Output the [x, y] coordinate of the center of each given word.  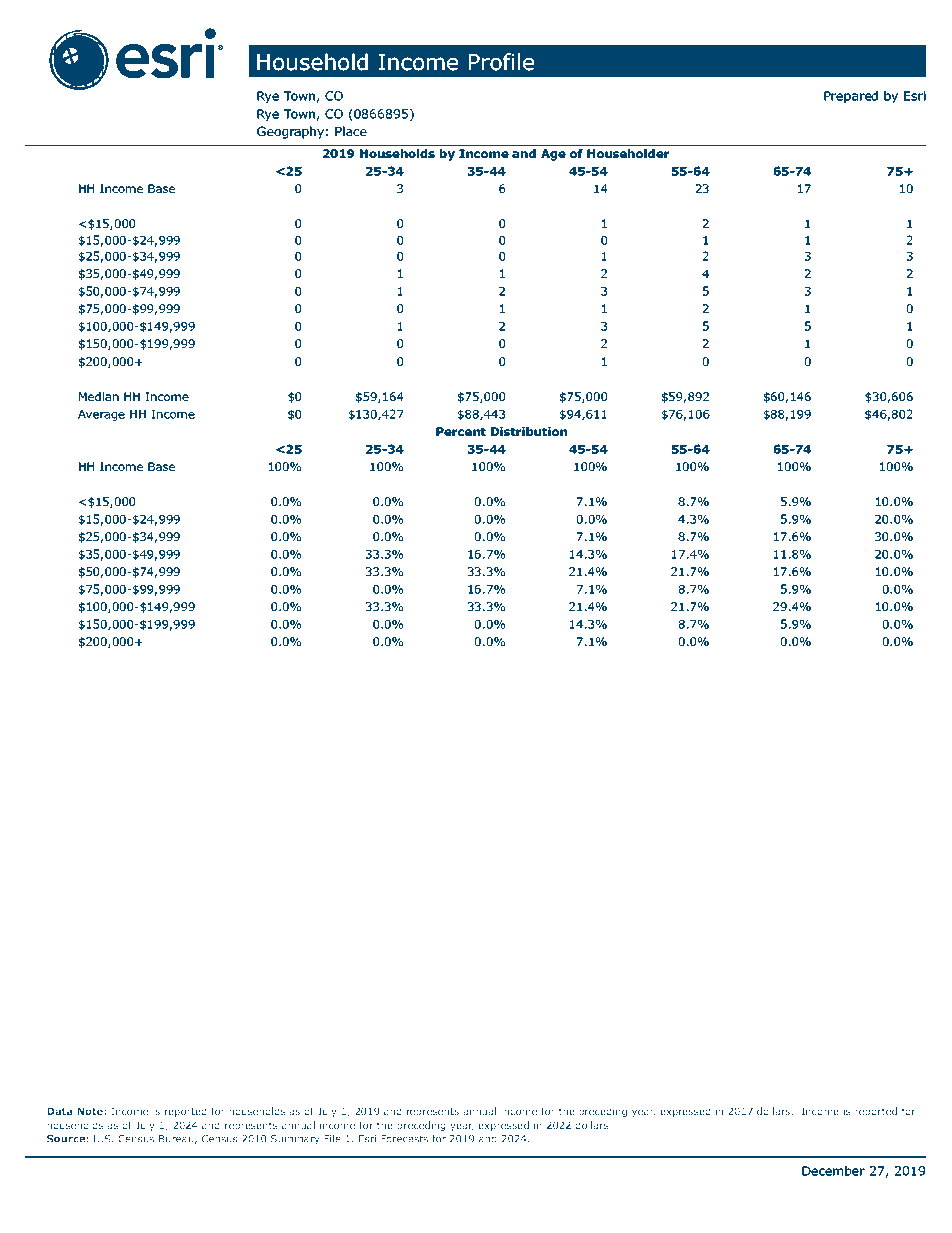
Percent [461, 431]
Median [99, 396]
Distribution [529, 431]
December [833, 1171]
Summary [295, 1140]
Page [877, 1210]
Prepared [851, 97]
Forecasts [404, 1139]
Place [351, 131]
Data [60, 1111]
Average [101, 415]
